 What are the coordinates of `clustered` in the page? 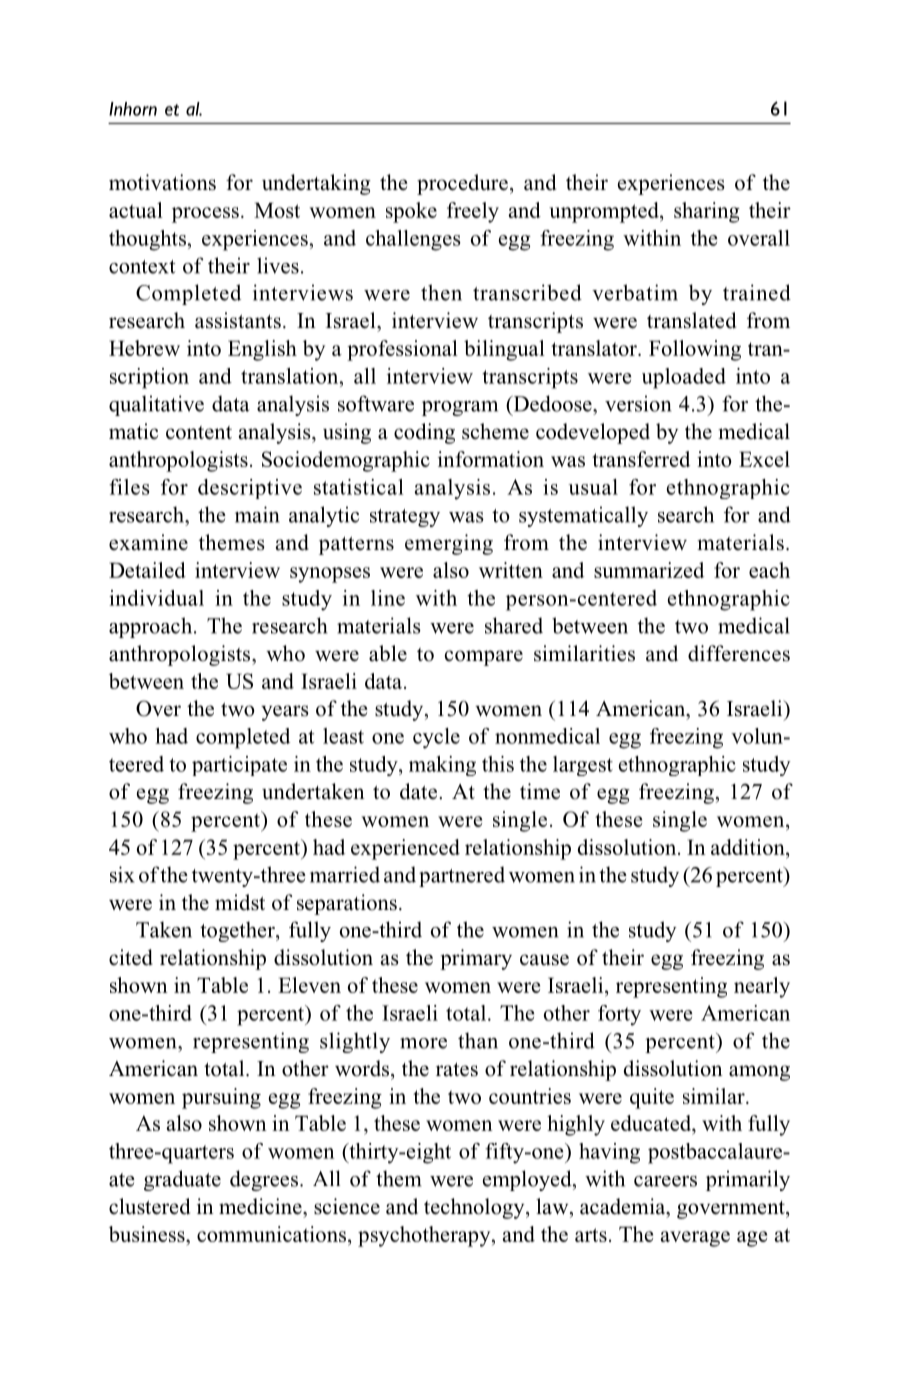 It's located at (149, 1206).
